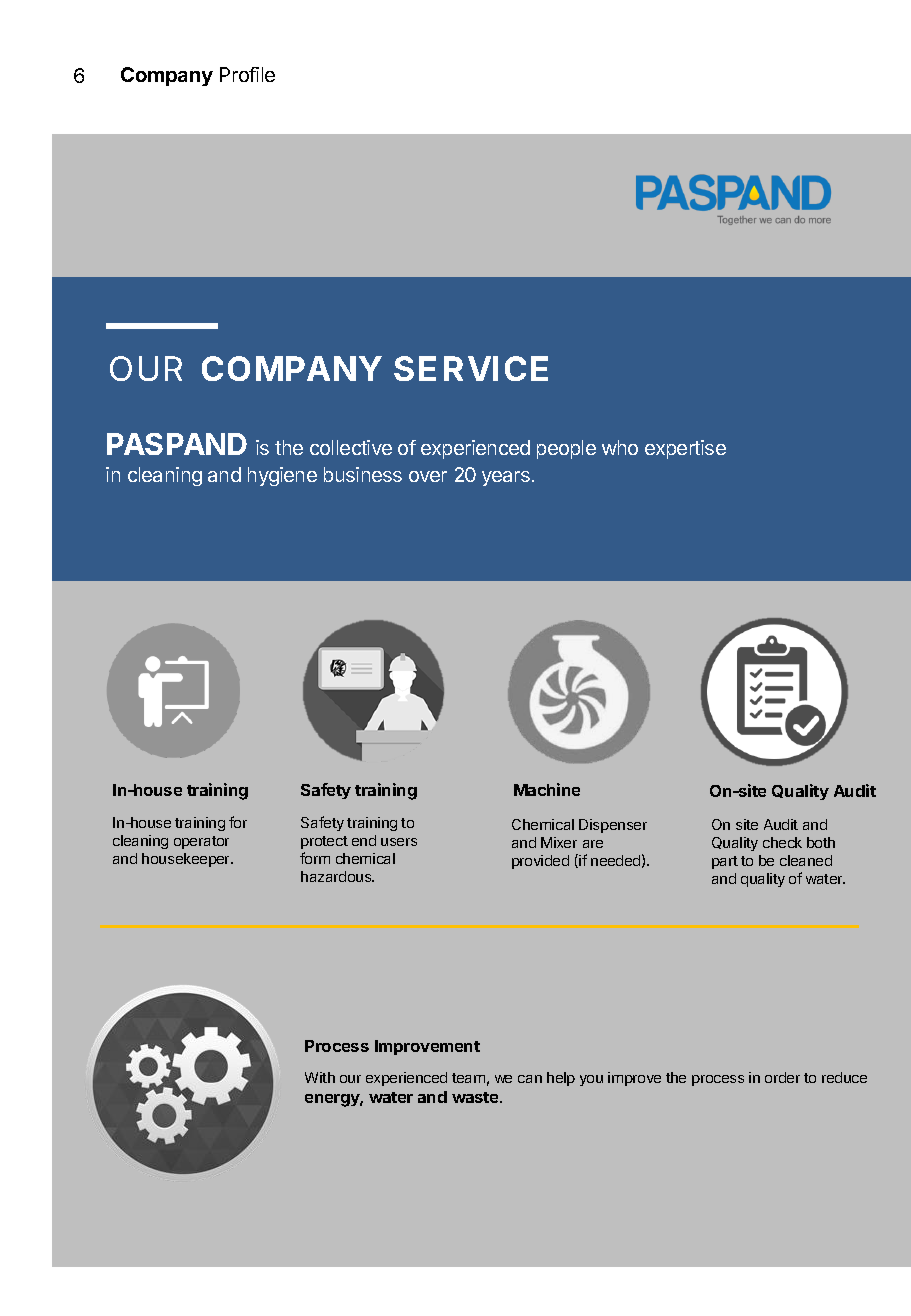 The image size is (911, 1316). Describe the element at coordinates (566, 449) in the screenshot. I see `people` at that location.
